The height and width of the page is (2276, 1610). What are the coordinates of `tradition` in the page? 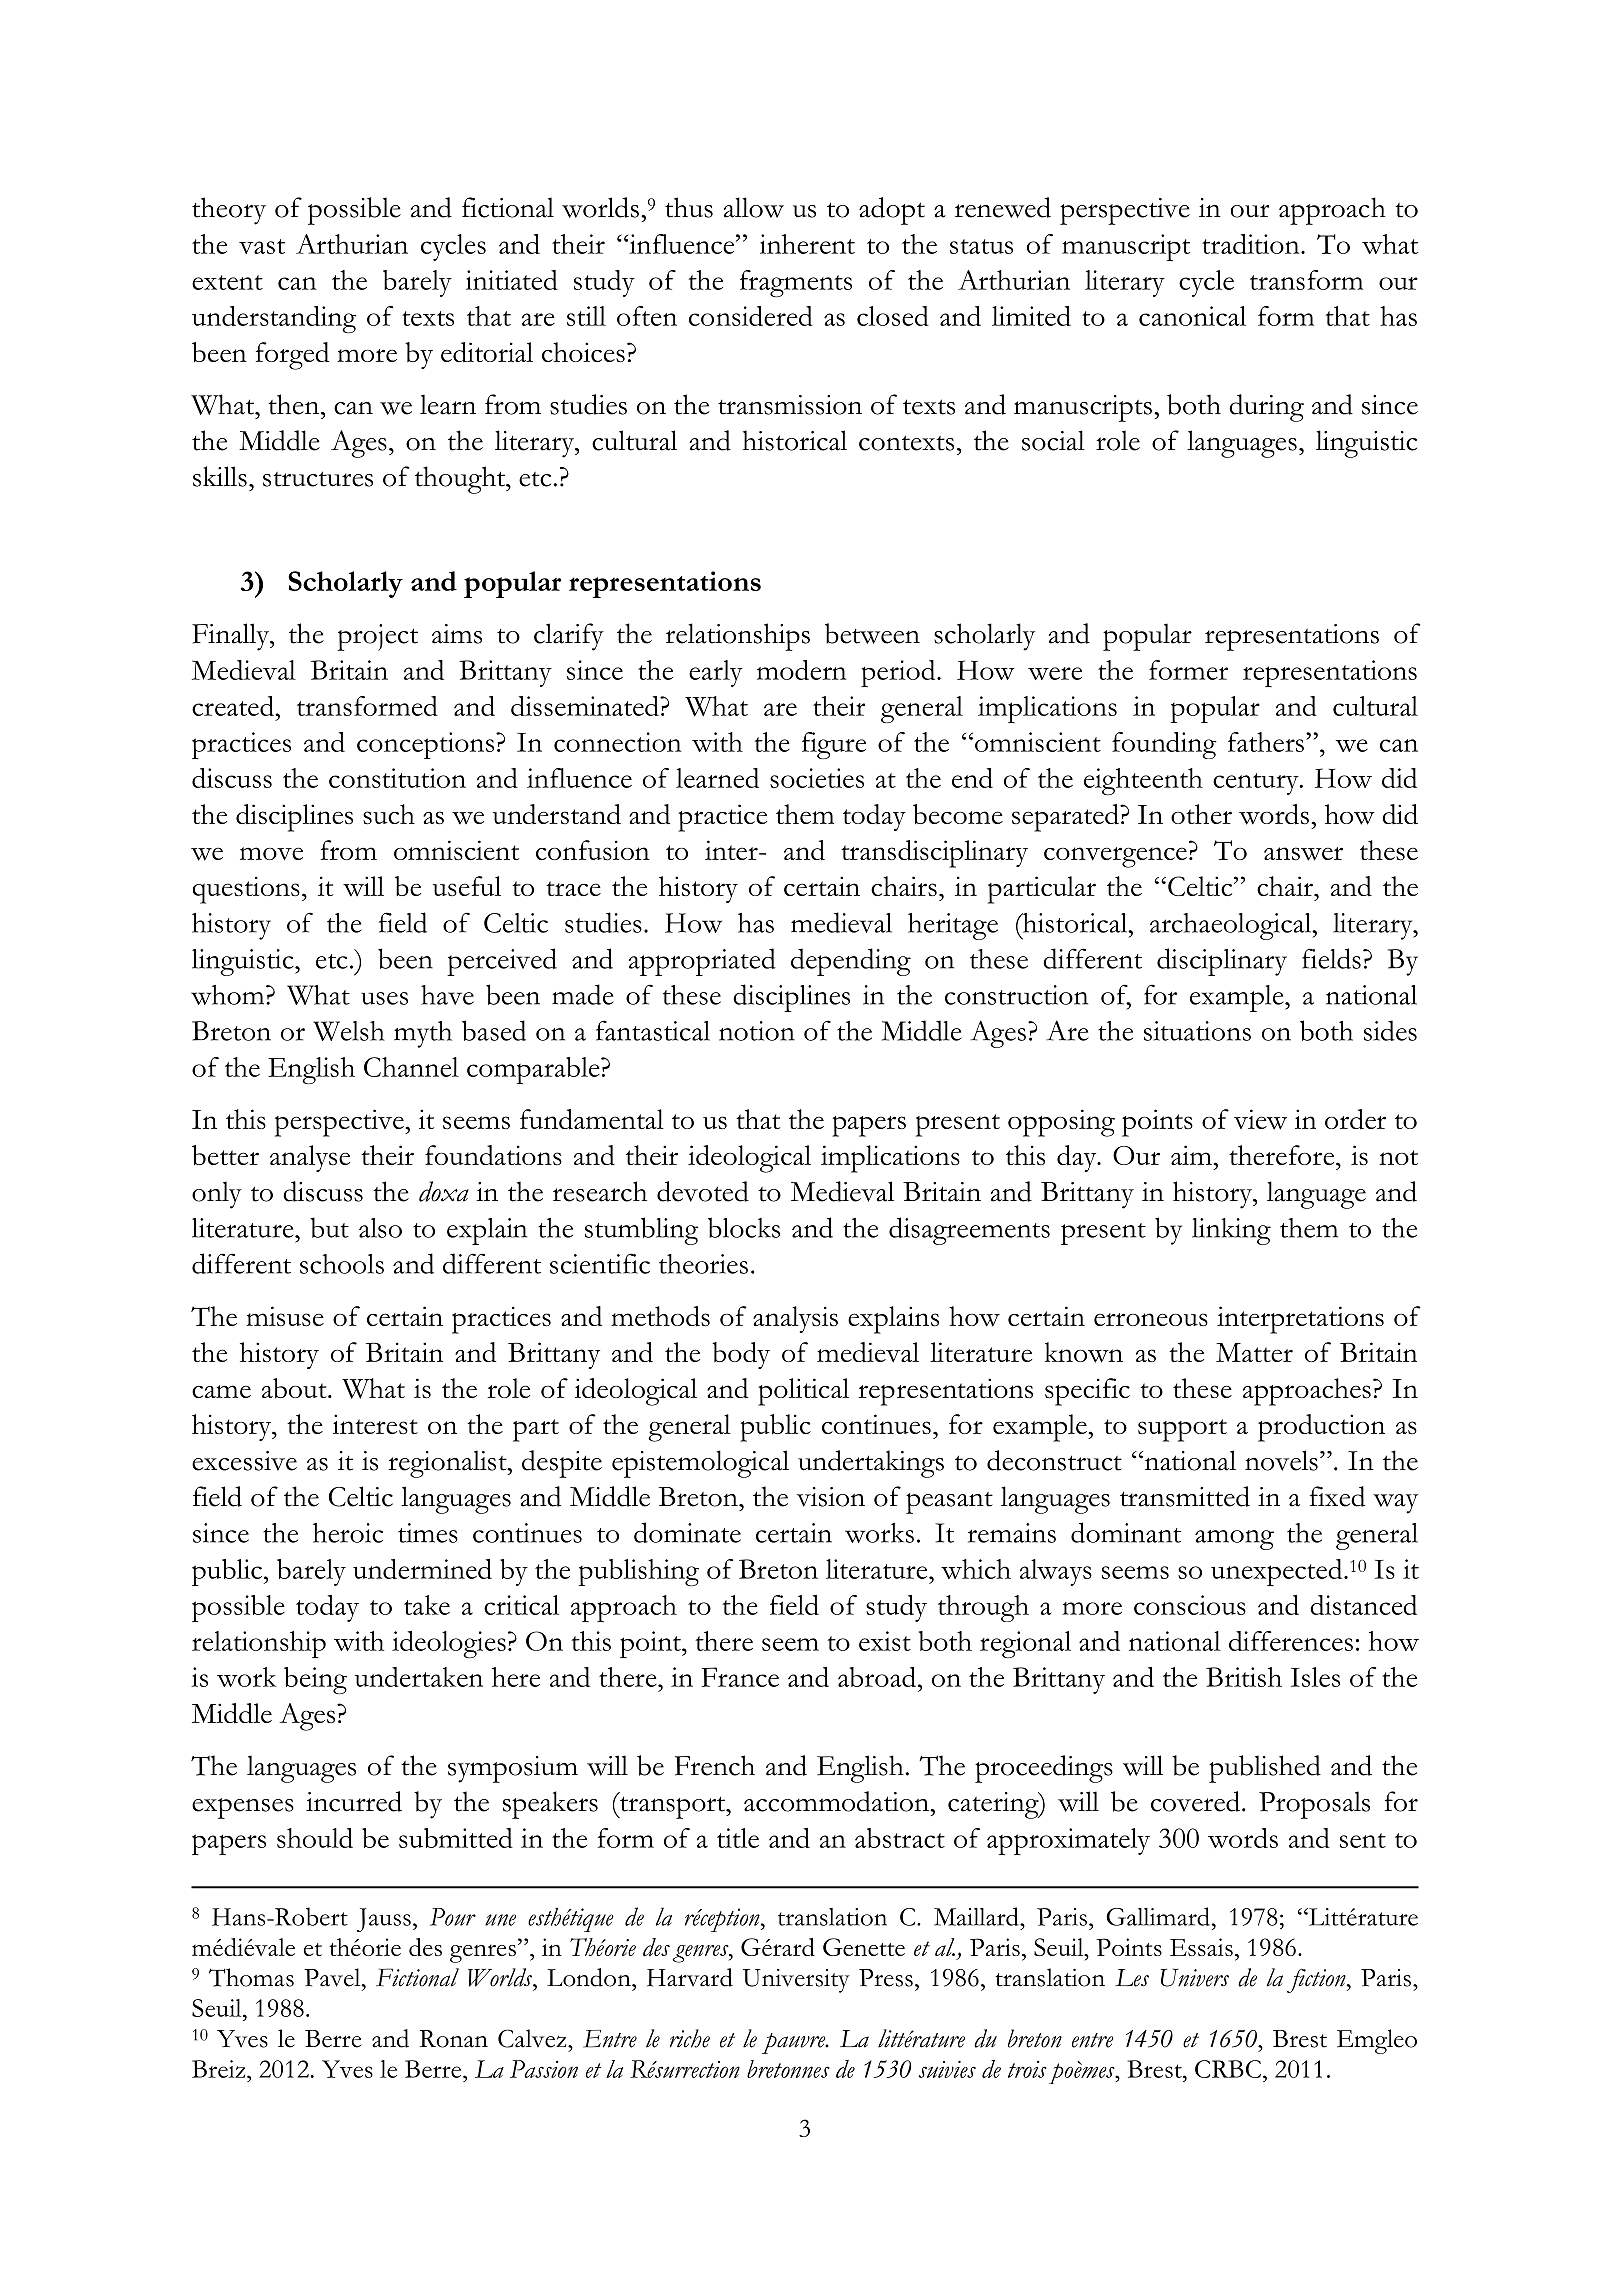 It's located at (1252, 244).
